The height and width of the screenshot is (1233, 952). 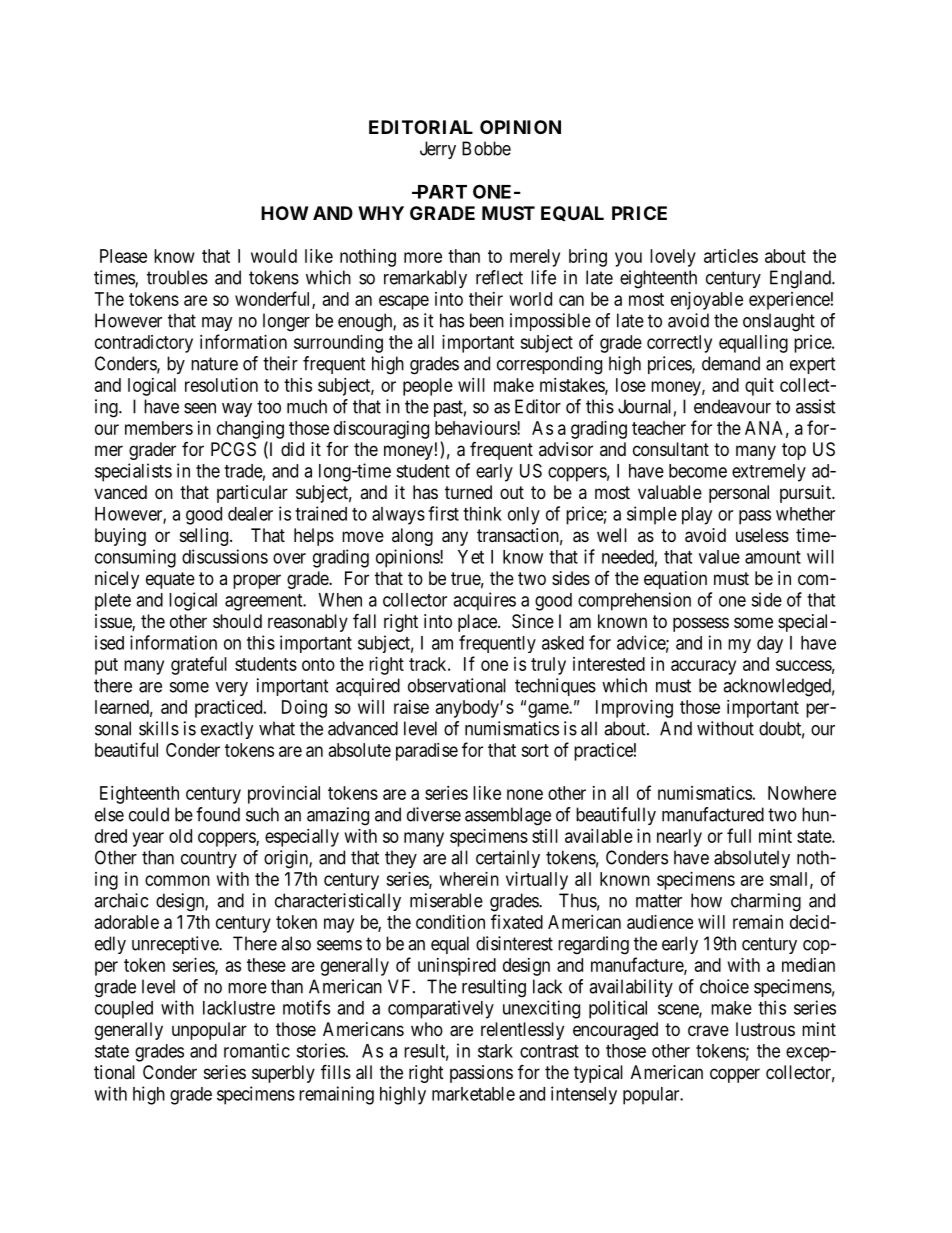 What do you see at coordinates (159, 428) in the screenshot?
I see `members` at bounding box center [159, 428].
